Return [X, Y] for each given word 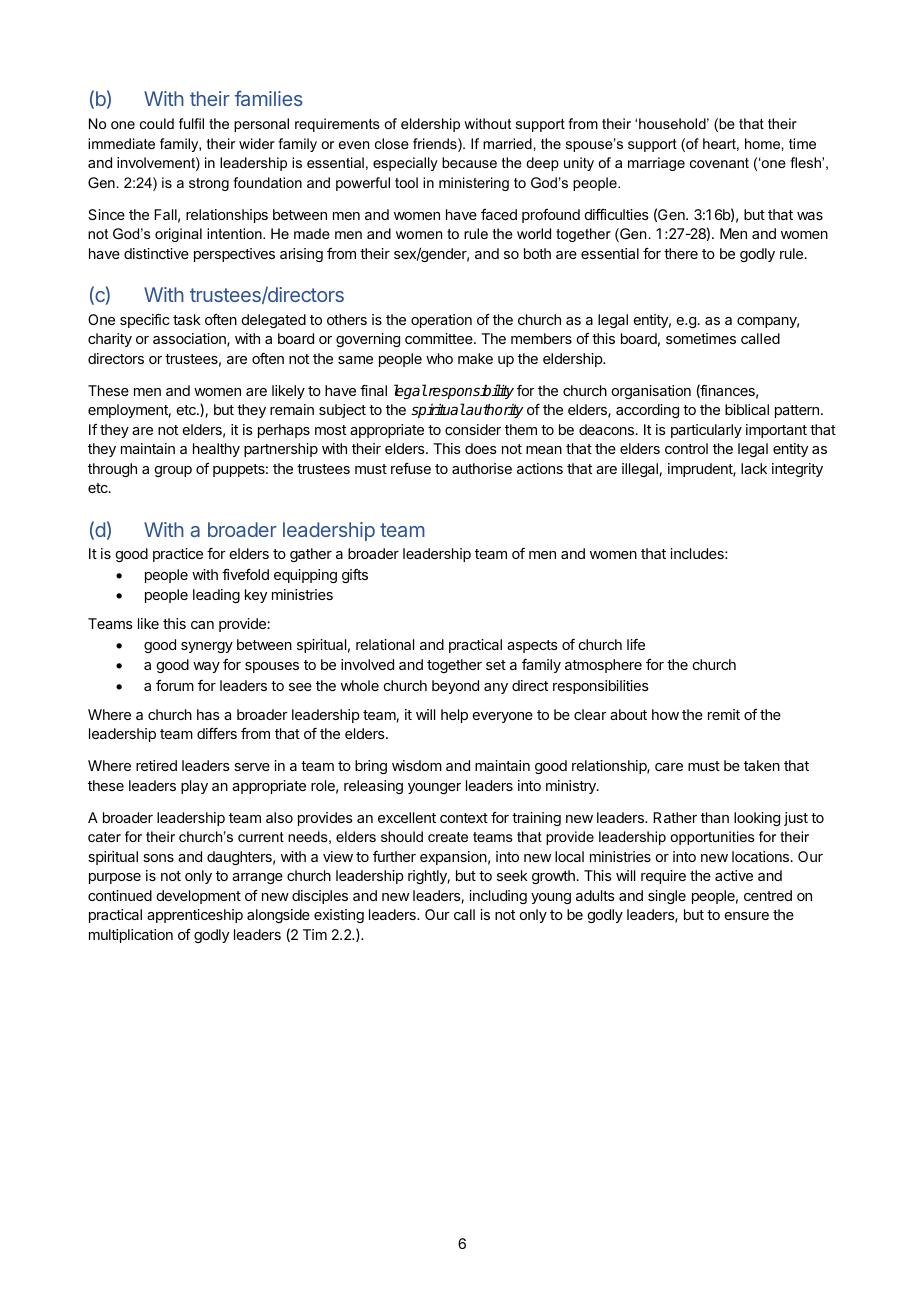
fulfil [191, 123]
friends [436, 145]
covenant [719, 163]
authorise [482, 468]
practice [178, 555]
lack [754, 468]
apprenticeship [195, 916]
